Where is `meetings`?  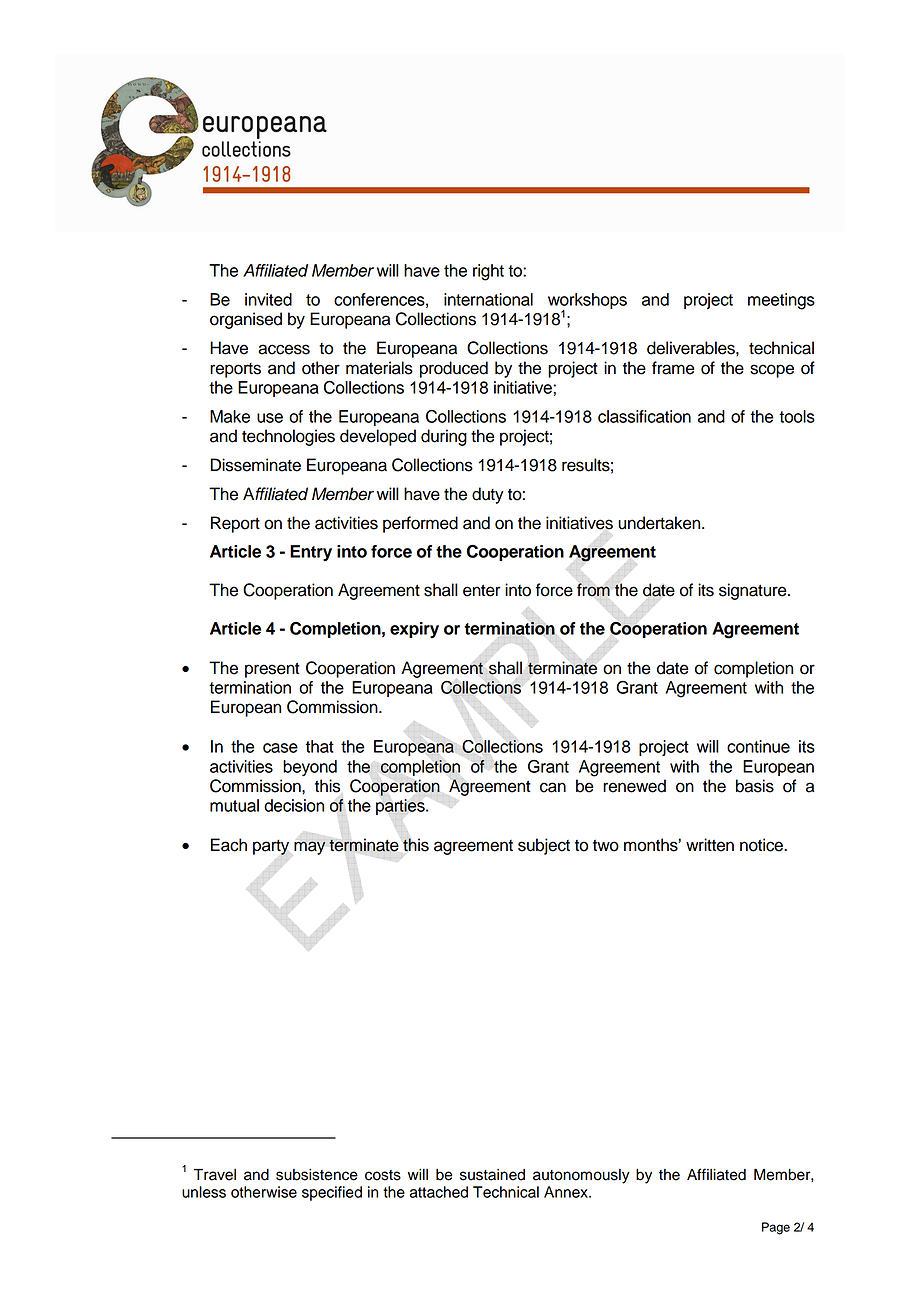 meetings is located at coordinates (781, 301).
